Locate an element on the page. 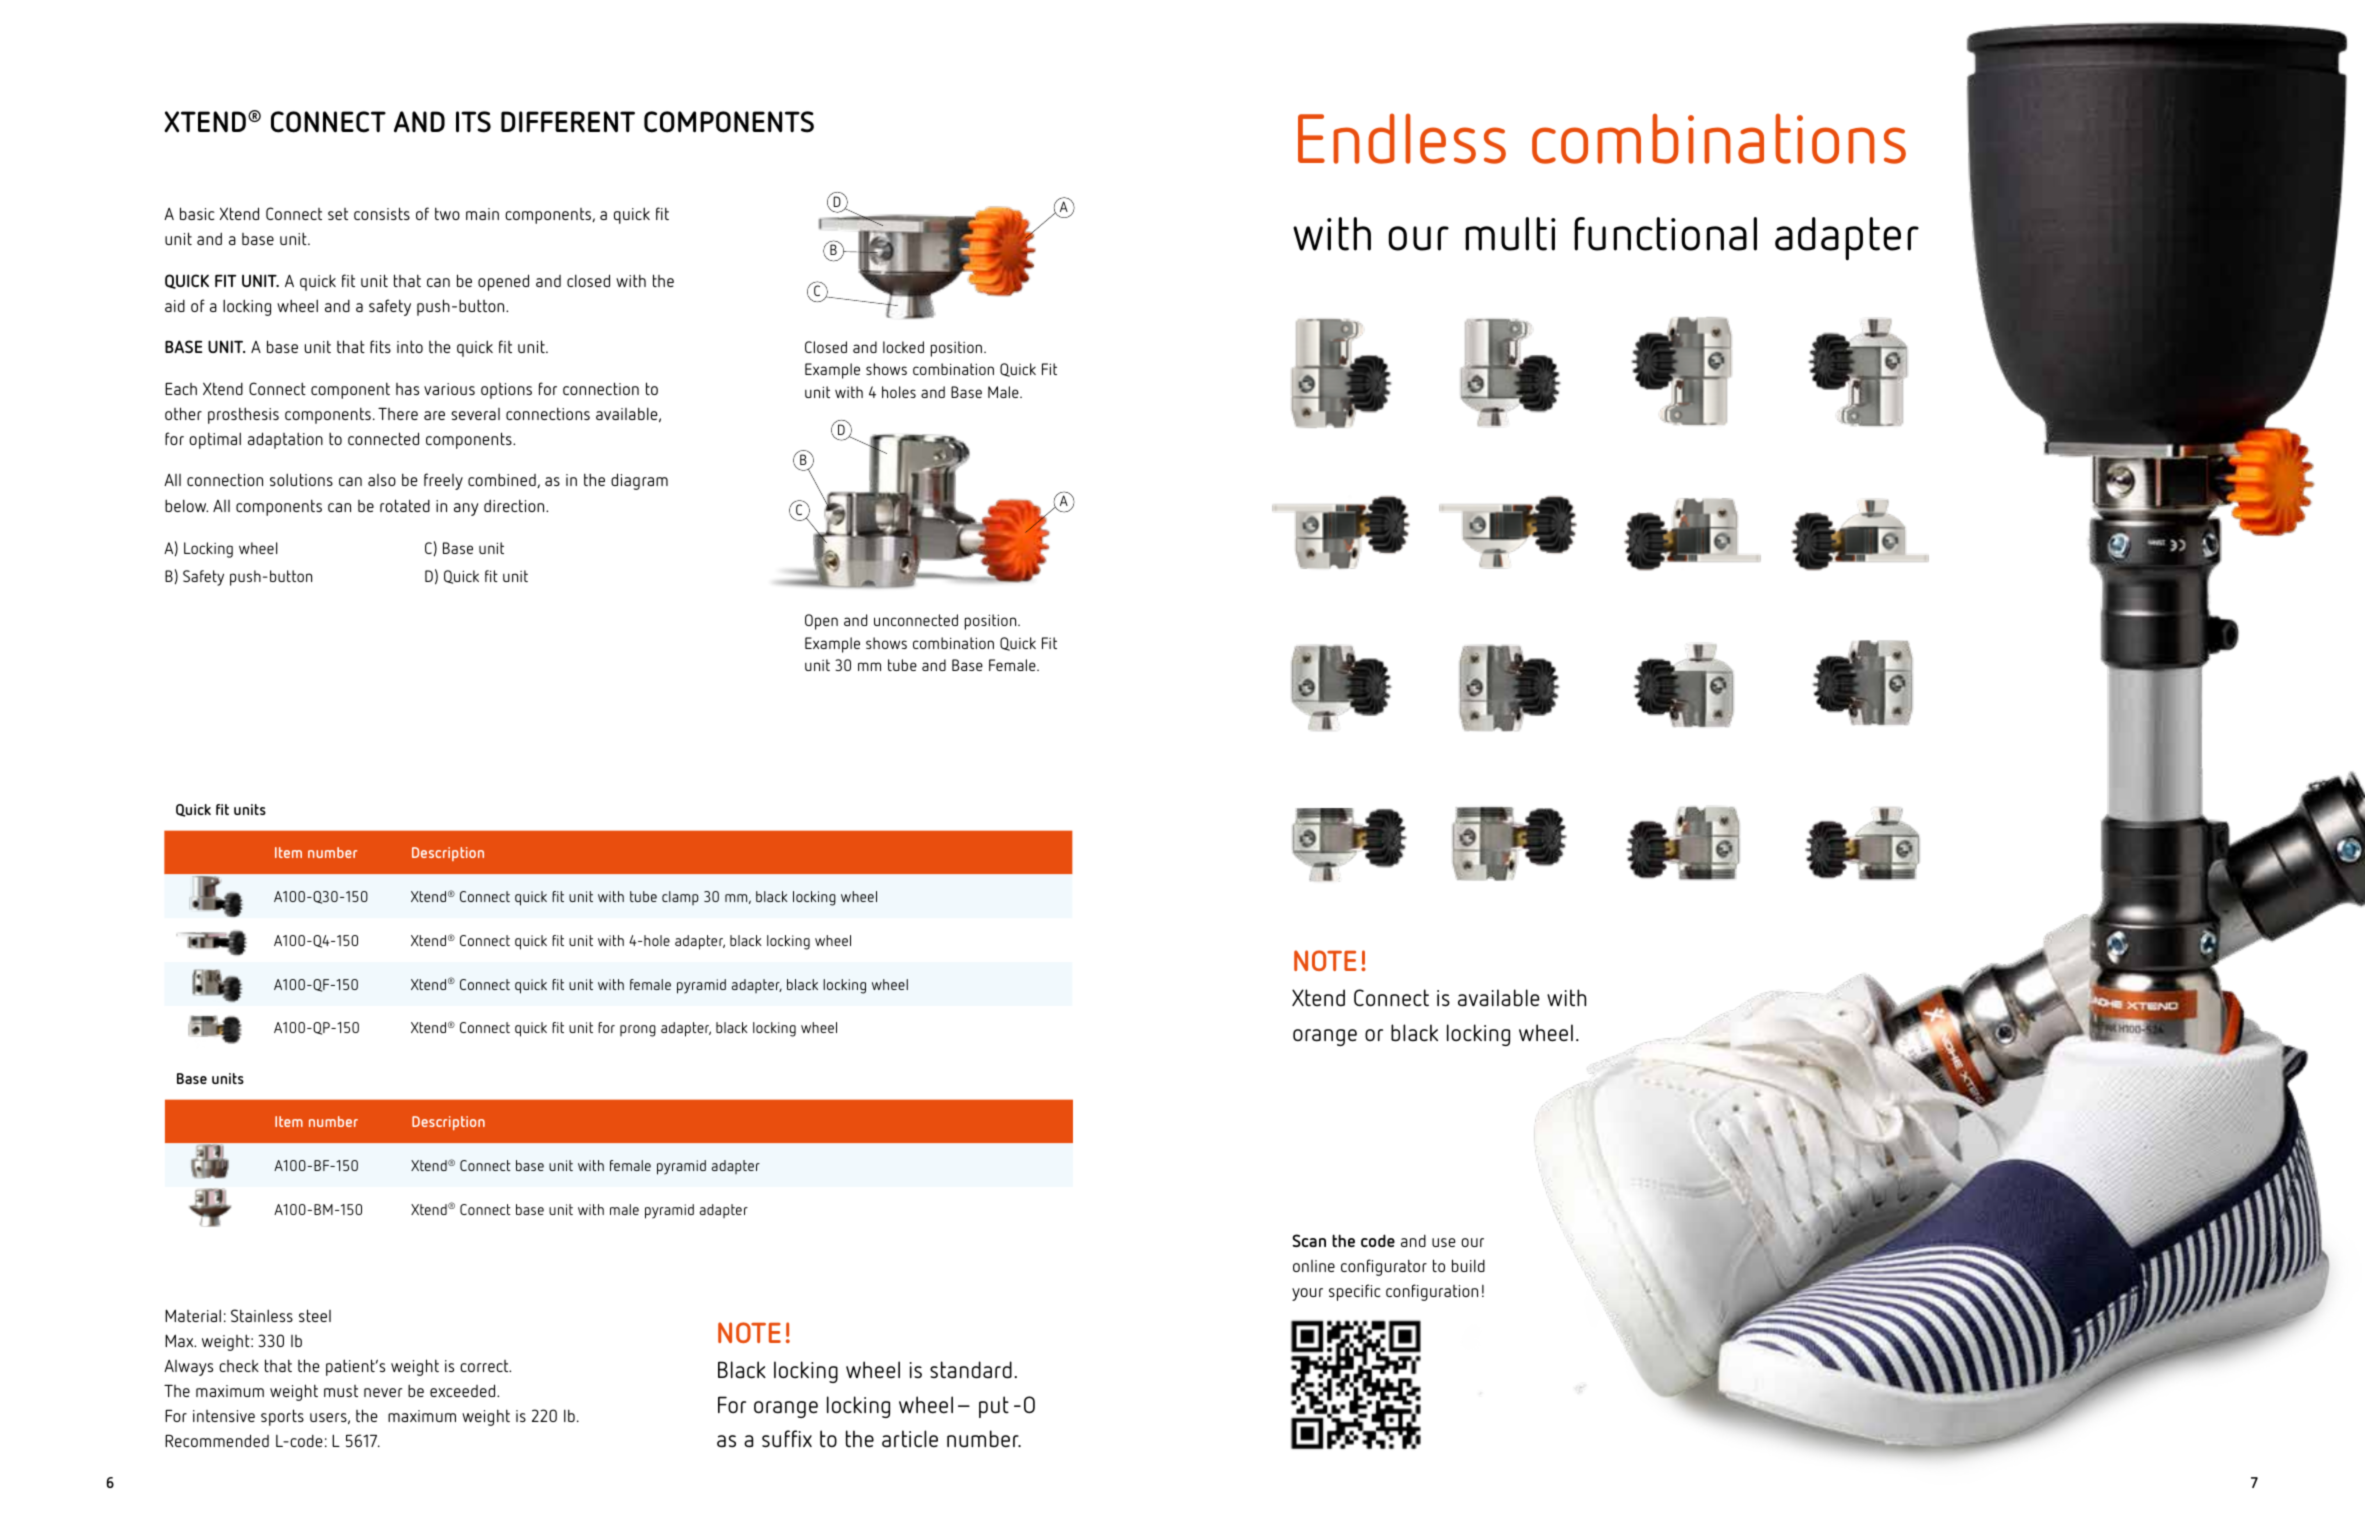 This document has height=1530, width=2365. set is located at coordinates (338, 214).
